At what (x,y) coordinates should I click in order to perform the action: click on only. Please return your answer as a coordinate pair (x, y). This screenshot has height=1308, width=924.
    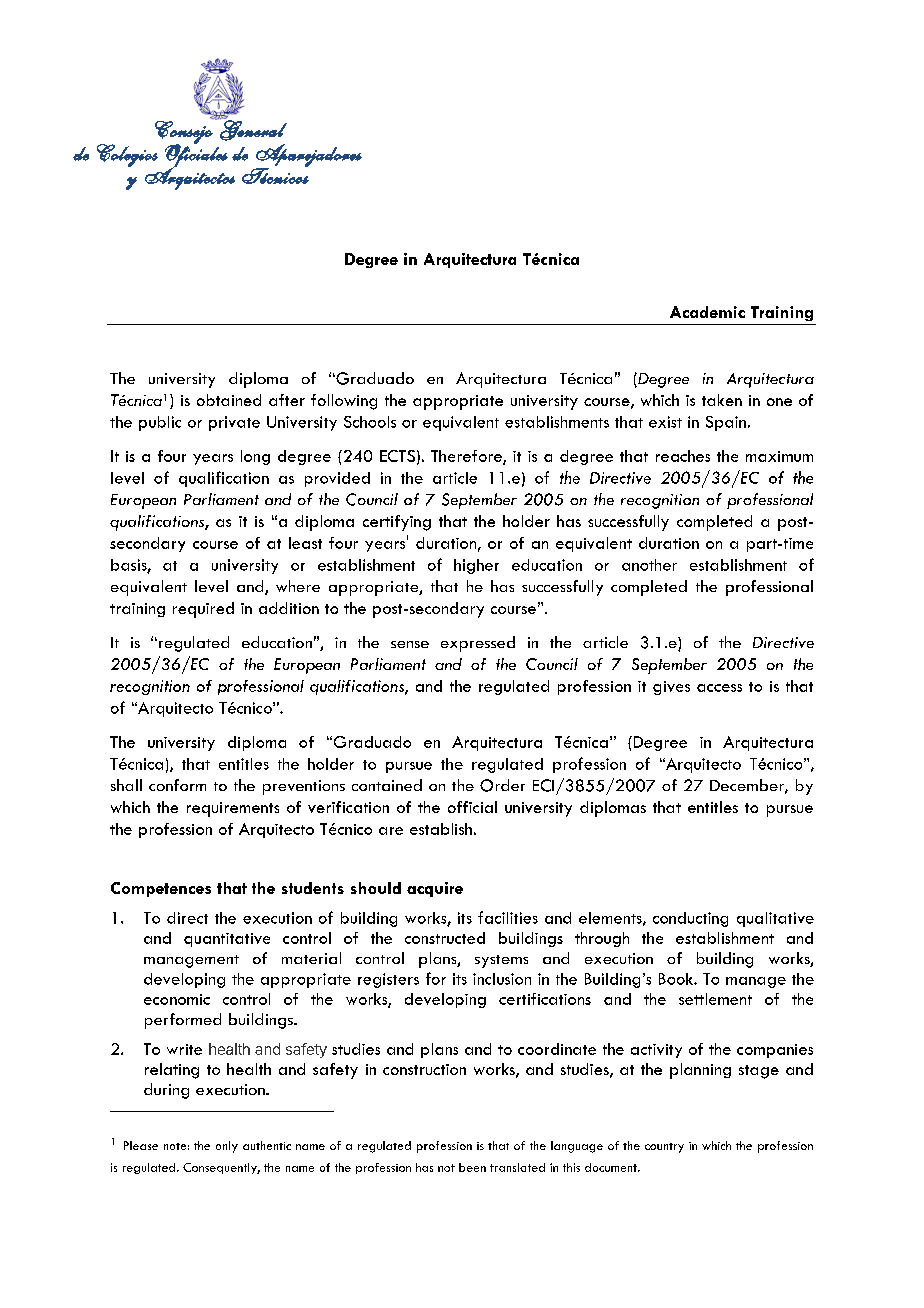
    Looking at the image, I should click on (227, 1147).
